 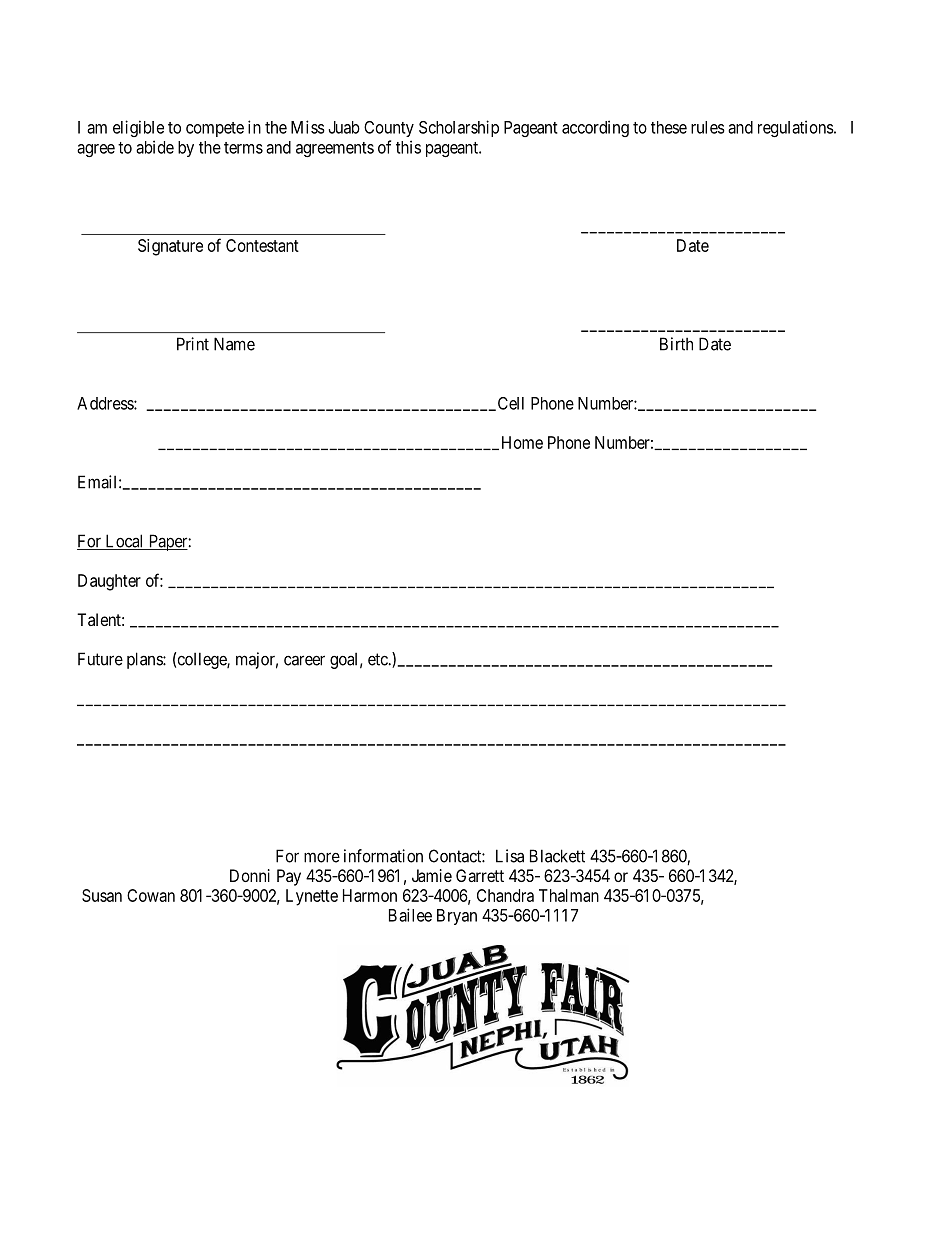 I want to click on Local, so click(x=124, y=542).
